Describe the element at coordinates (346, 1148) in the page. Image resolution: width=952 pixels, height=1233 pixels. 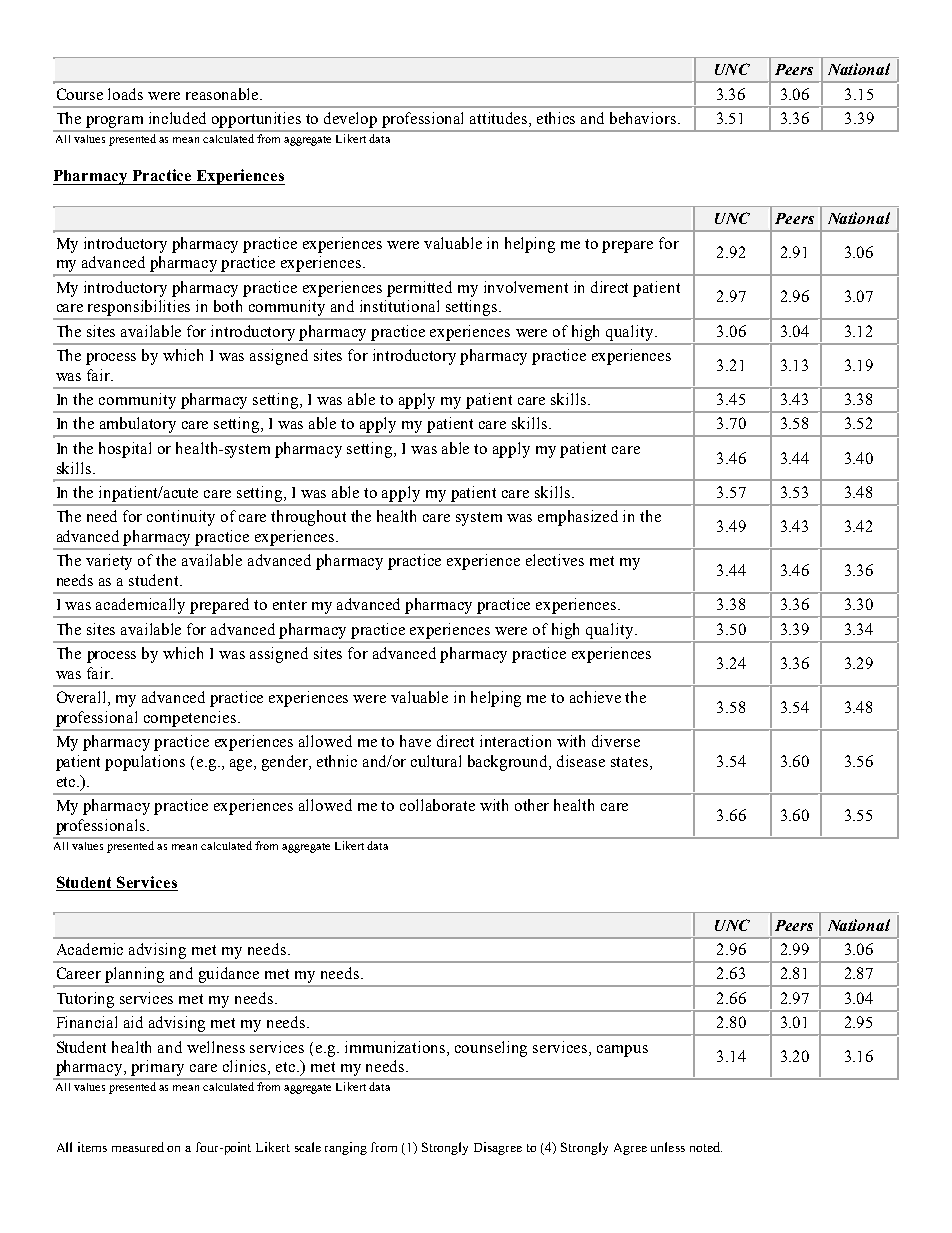
I see `ranging` at that location.
